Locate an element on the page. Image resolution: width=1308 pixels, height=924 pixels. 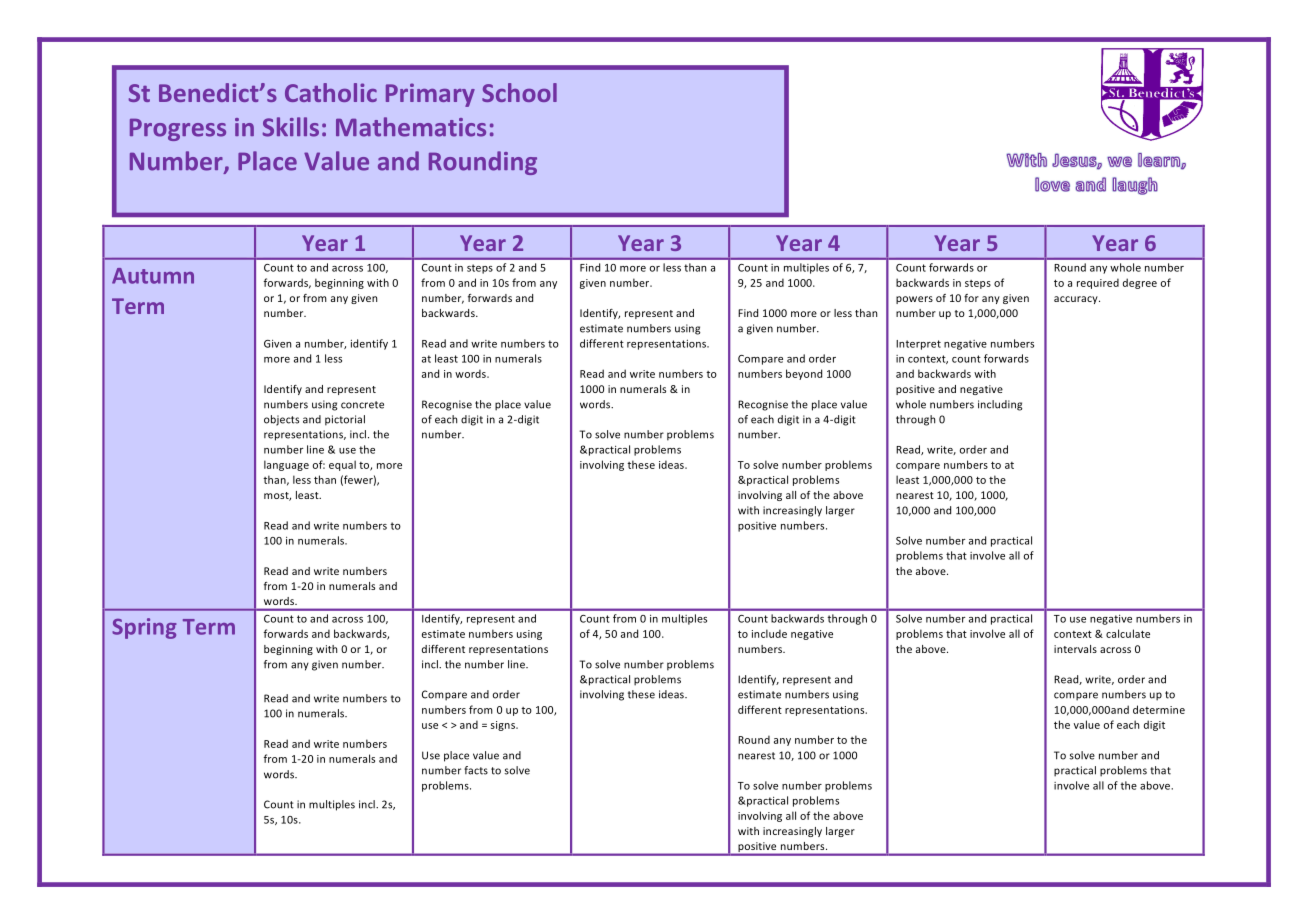
School is located at coordinates (519, 92).
